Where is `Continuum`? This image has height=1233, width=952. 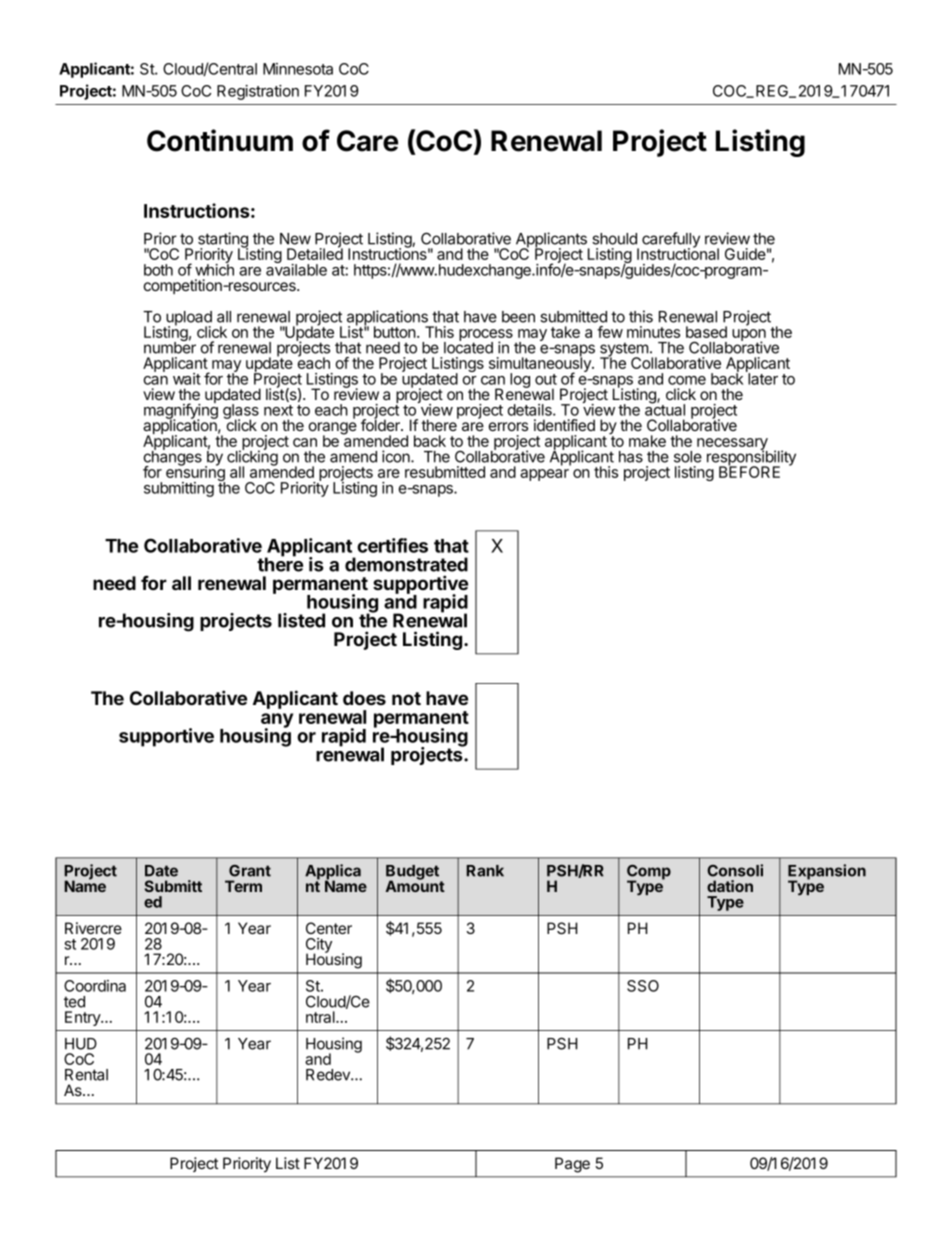 Continuum is located at coordinates (220, 140).
